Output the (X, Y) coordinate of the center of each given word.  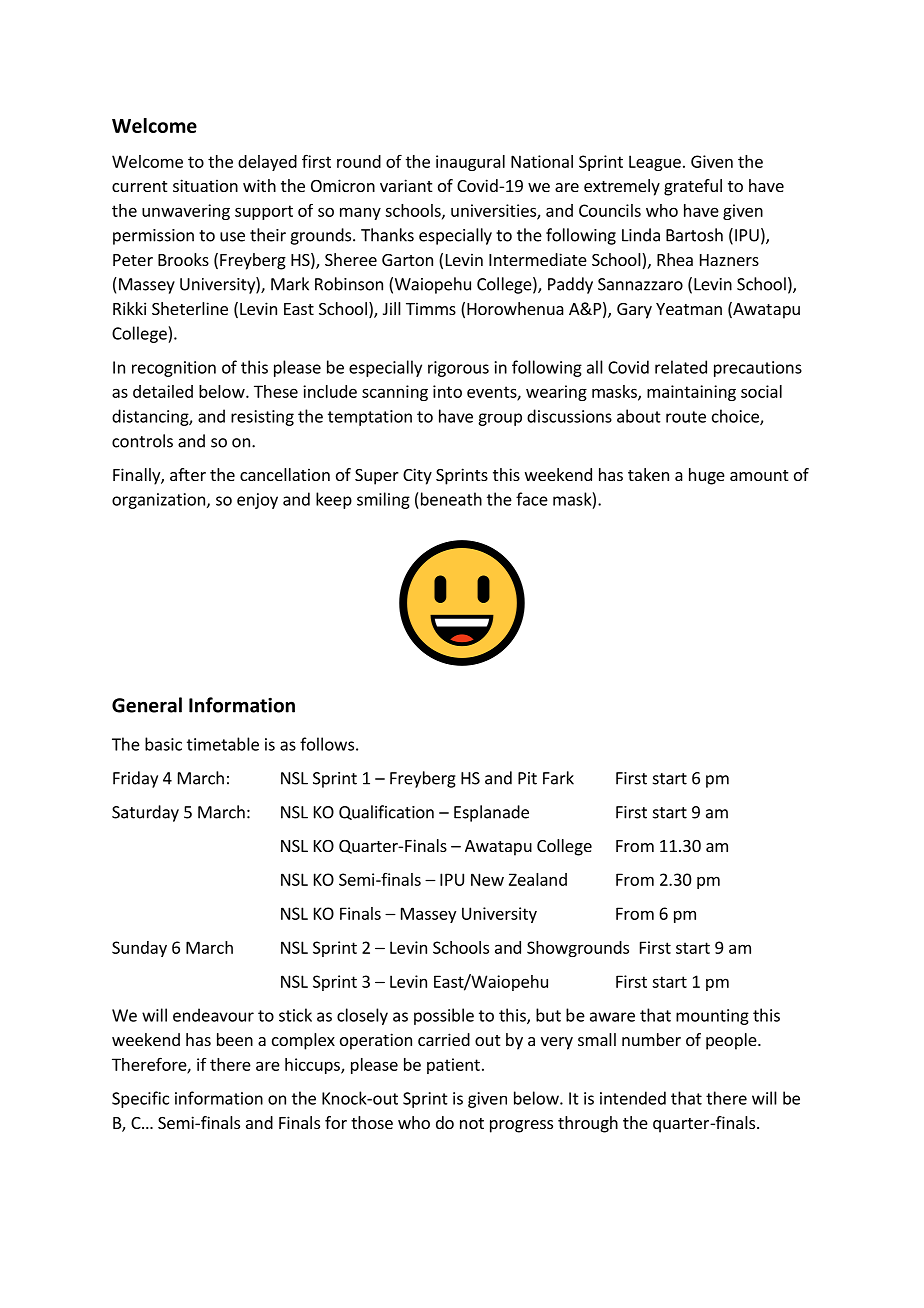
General (147, 705)
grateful (693, 187)
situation (205, 185)
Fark (558, 778)
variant (406, 185)
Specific (140, 1099)
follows (327, 744)
